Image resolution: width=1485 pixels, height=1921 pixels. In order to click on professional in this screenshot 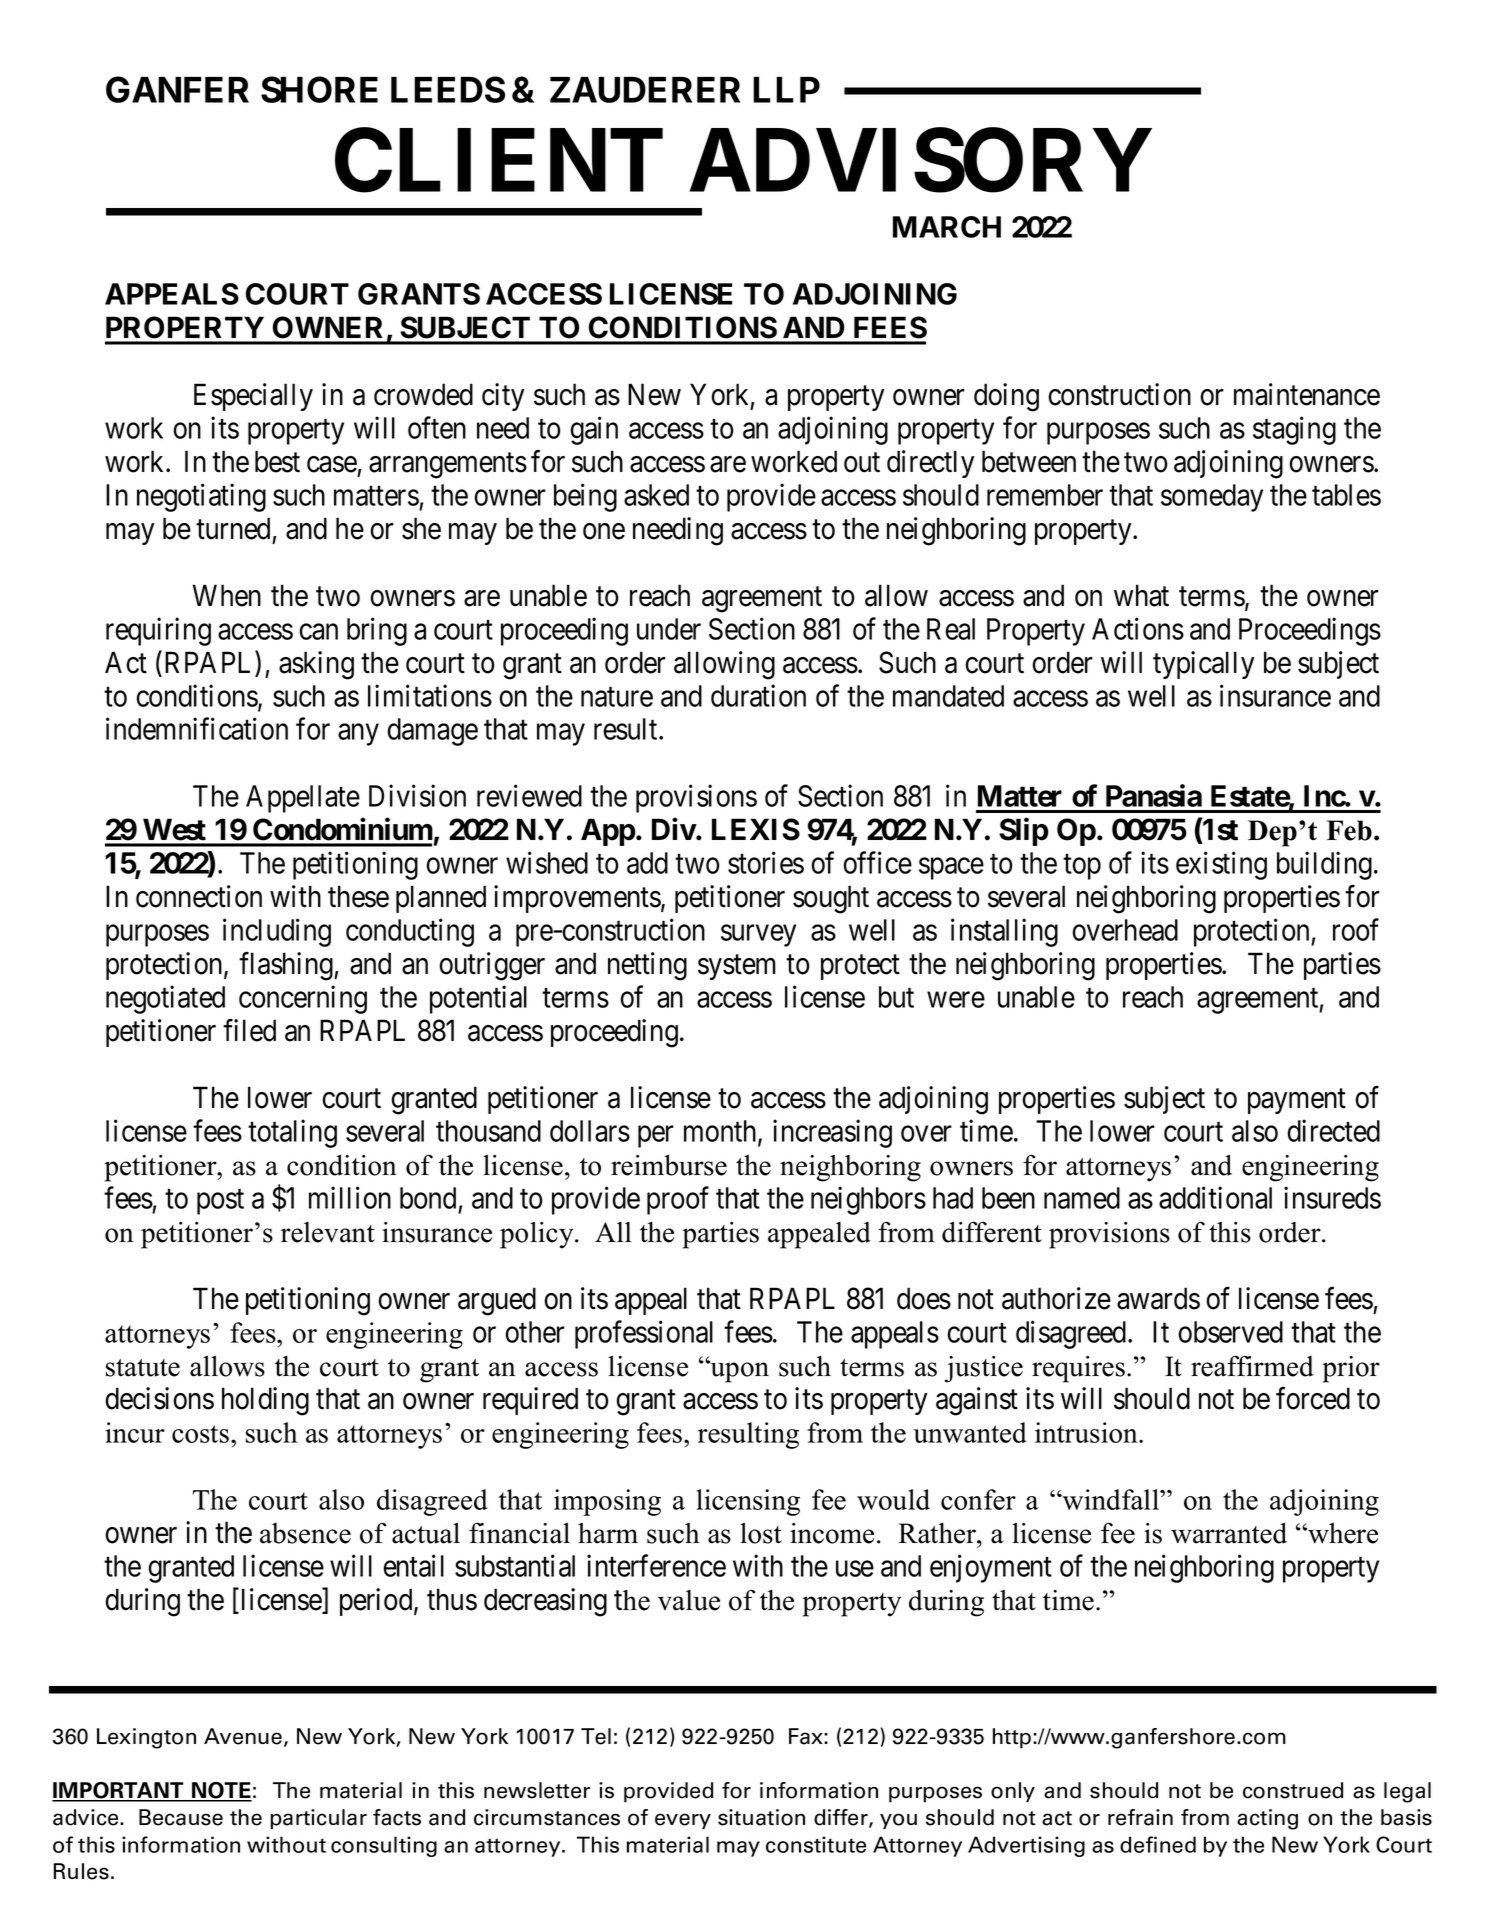, I will do `click(644, 1334)`.
